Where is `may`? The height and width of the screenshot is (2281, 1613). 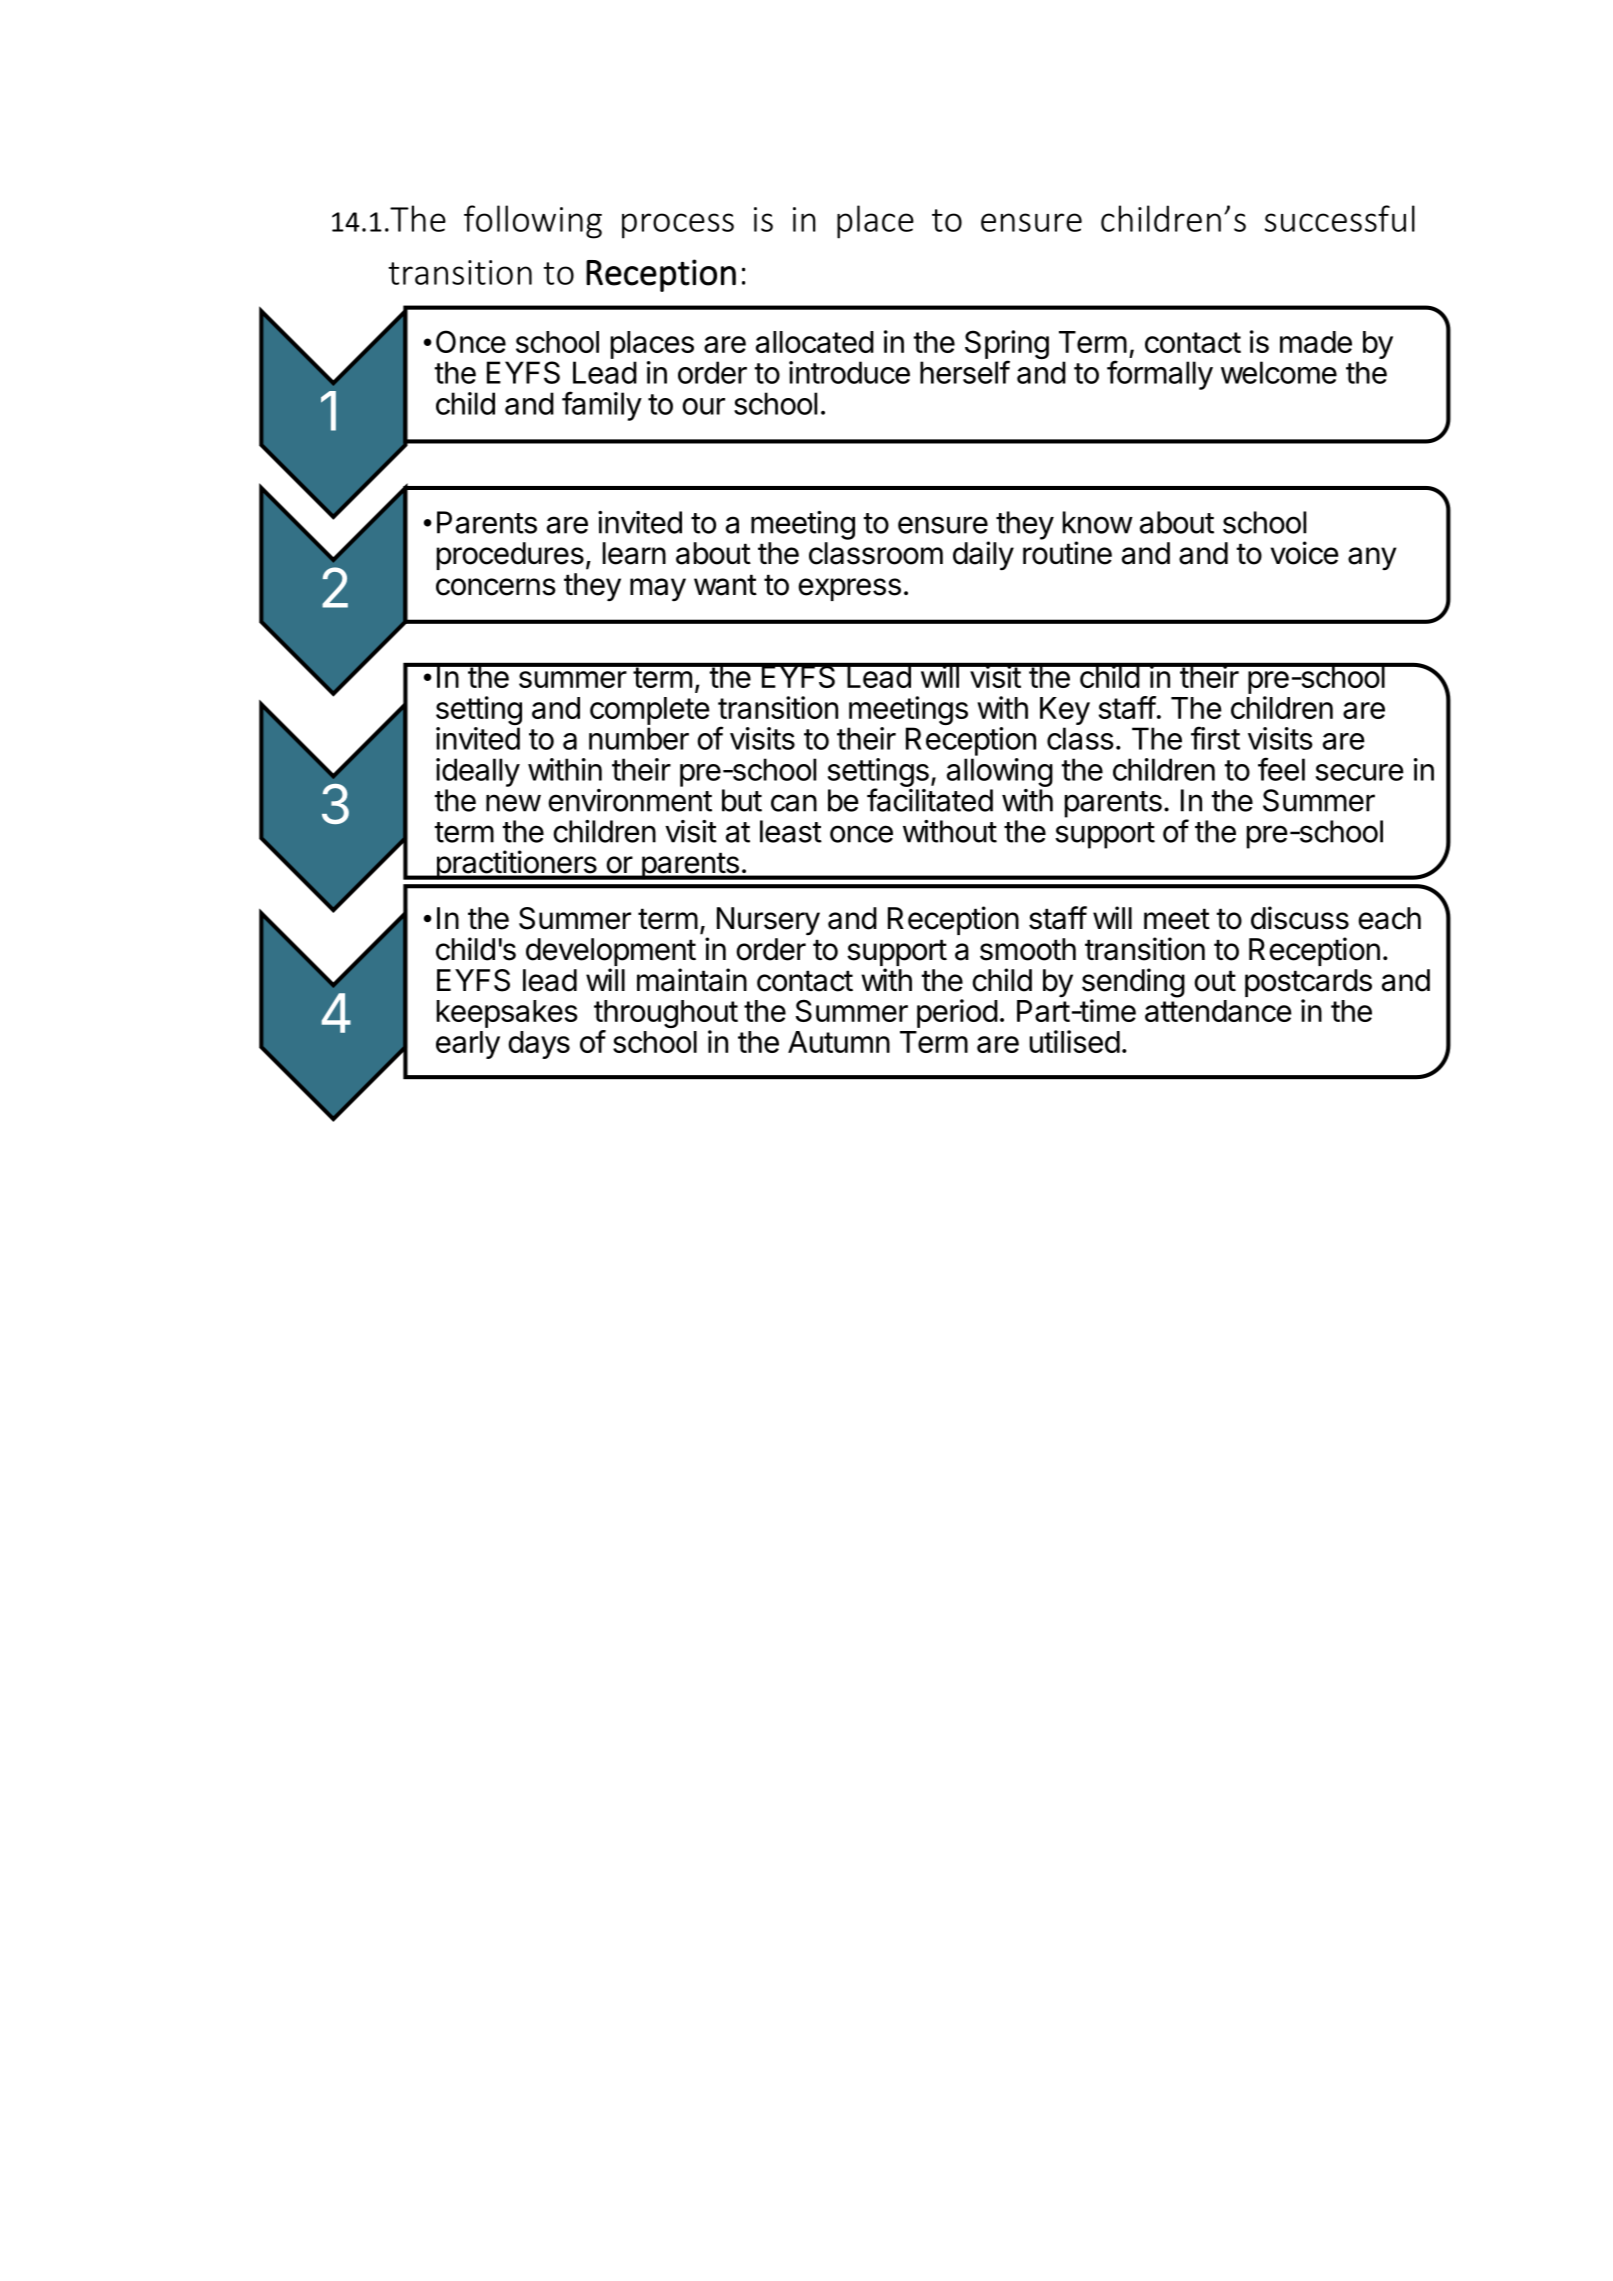 may is located at coordinates (658, 589).
